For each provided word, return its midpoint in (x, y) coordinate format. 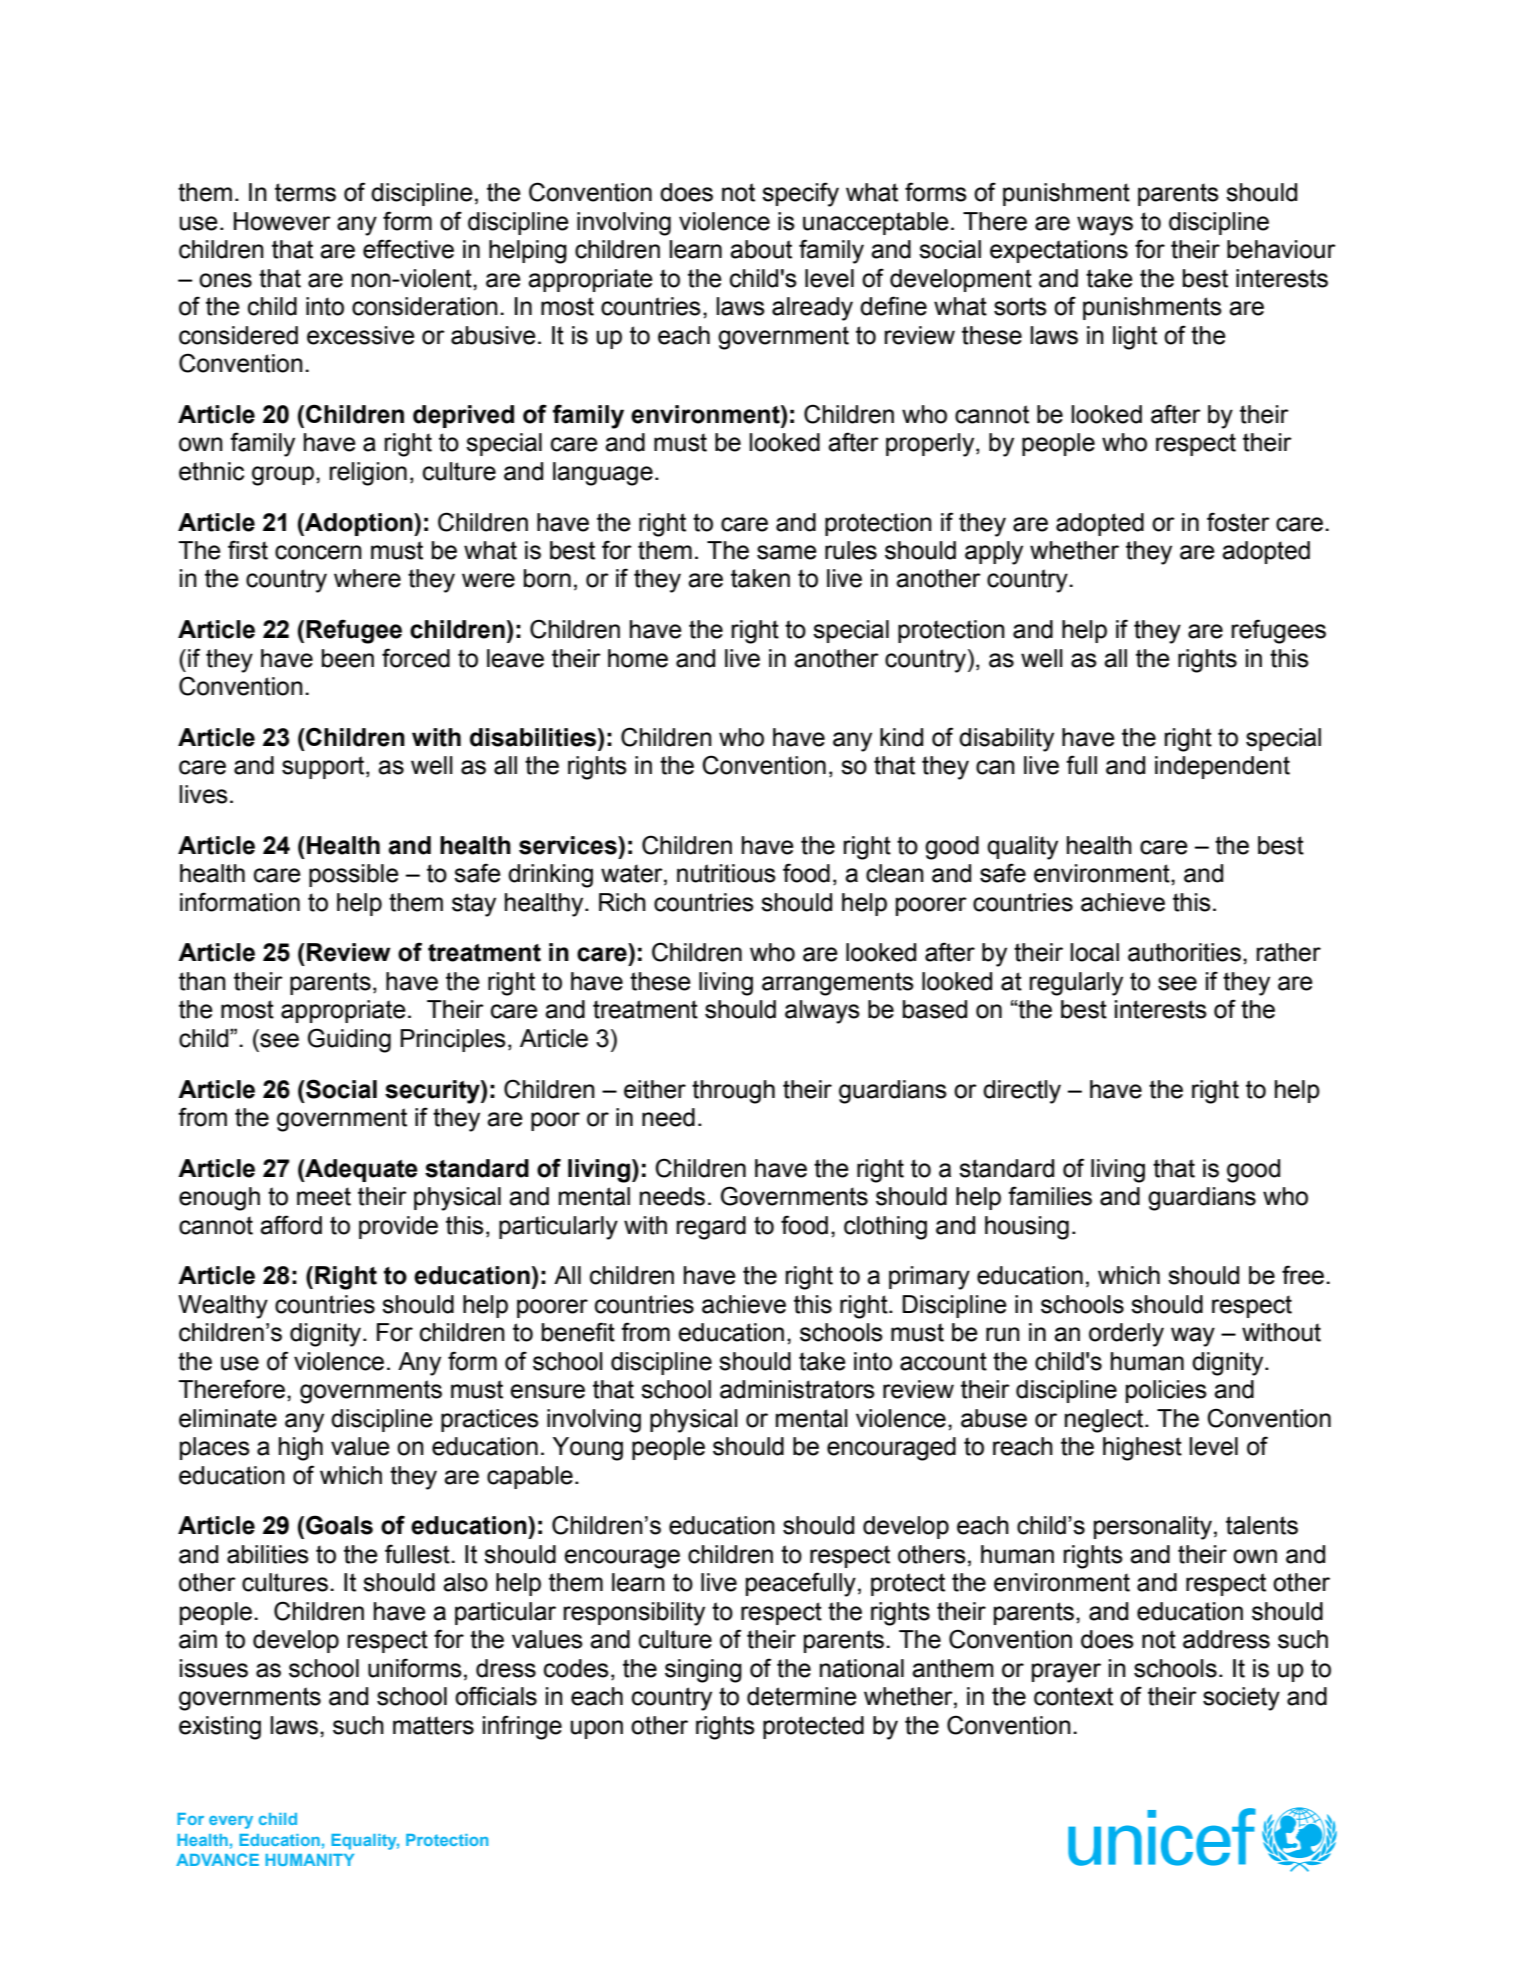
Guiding (349, 1040)
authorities (1184, 952)
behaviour (1281, 249)
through (733, 1092)
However (282, 221)
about (761, 249)
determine (802, 1696)
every (231, 1822)
